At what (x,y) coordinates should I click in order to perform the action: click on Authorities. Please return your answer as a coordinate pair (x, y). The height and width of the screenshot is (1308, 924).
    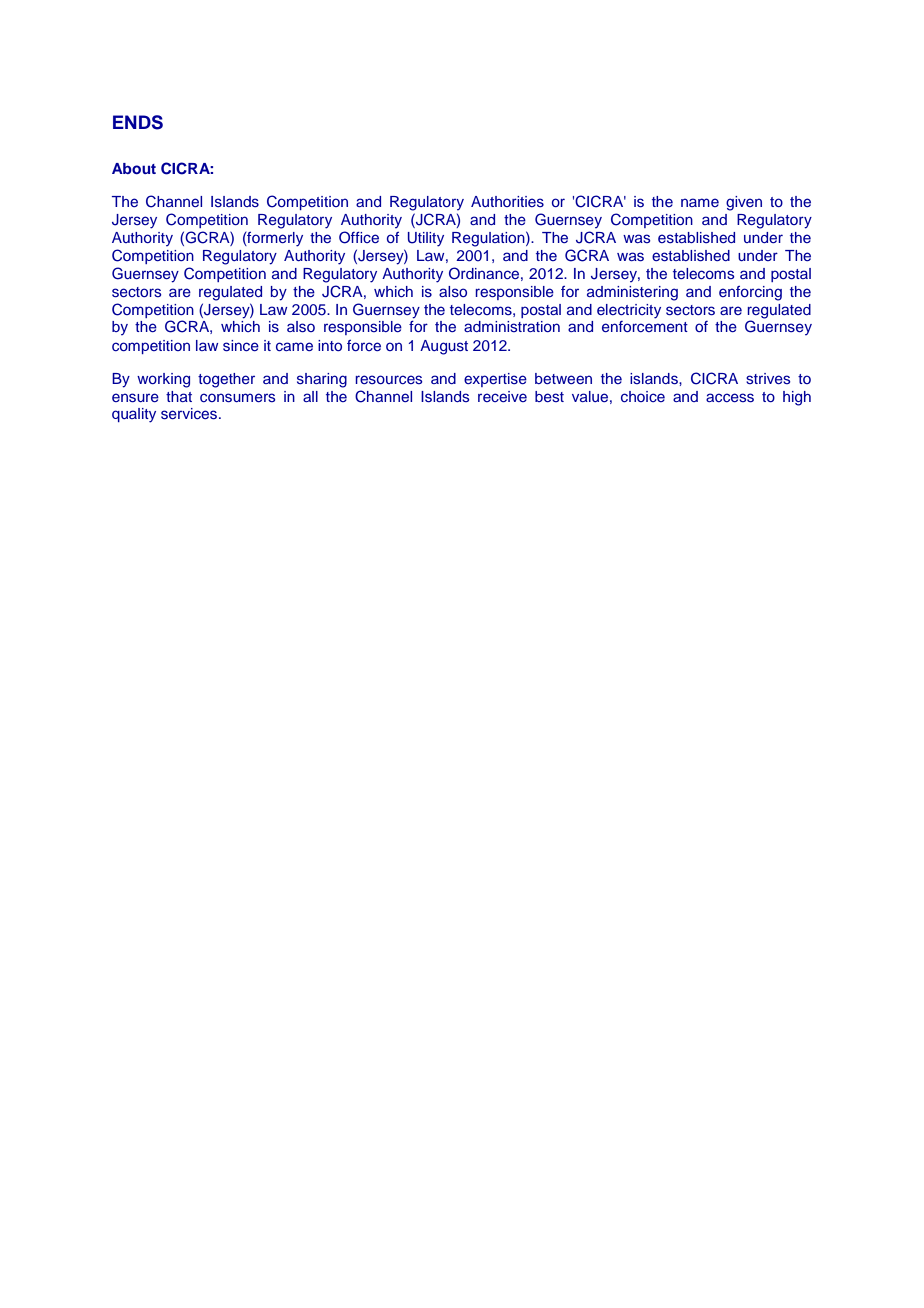
    Looking at the image, I should click on (507, 201).
